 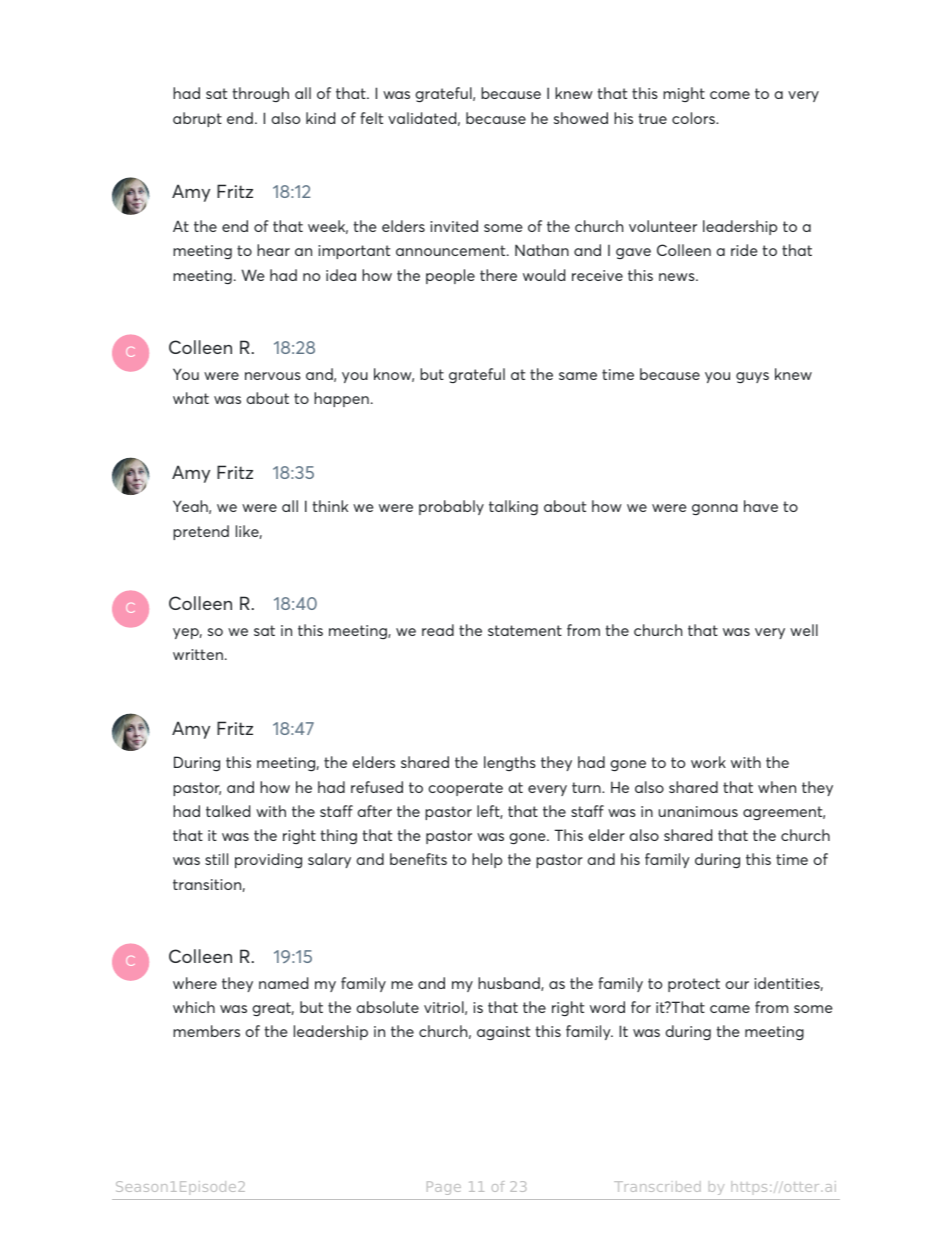 I want to click on guys, so click(x=752, y=377).
